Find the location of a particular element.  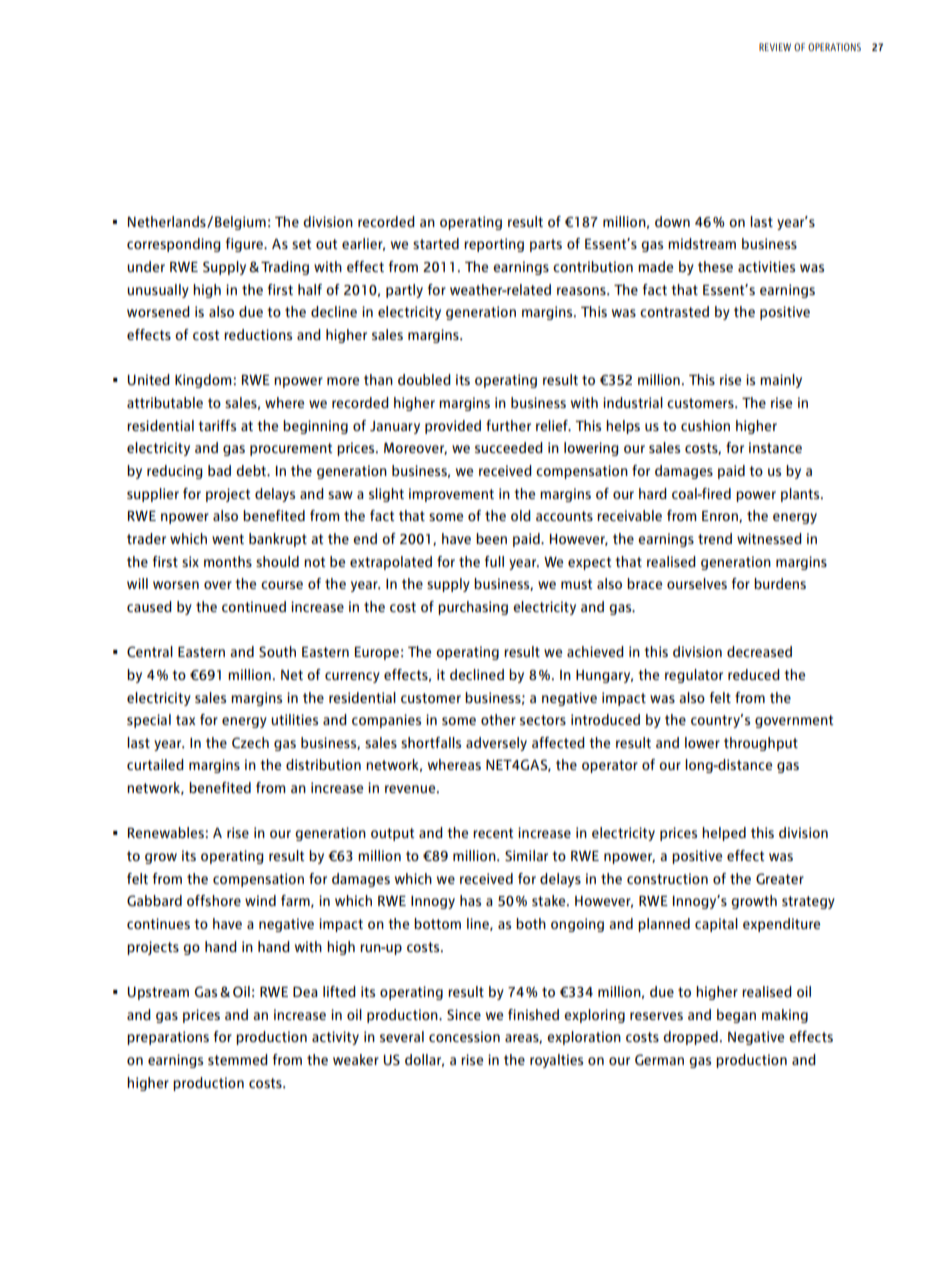

tariffs is located at coordinates (217, 425).
